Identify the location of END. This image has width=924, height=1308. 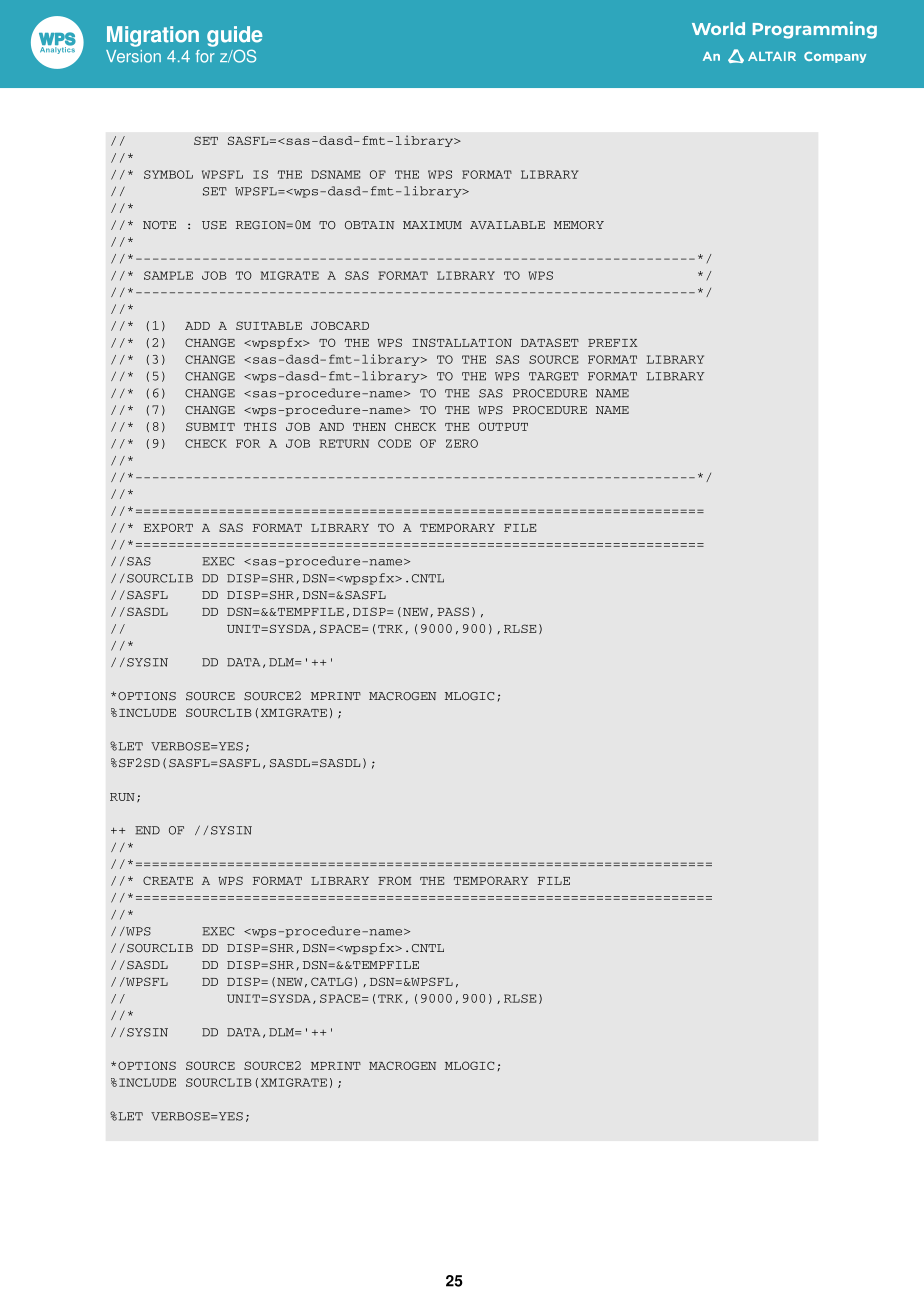
(147, 830).
